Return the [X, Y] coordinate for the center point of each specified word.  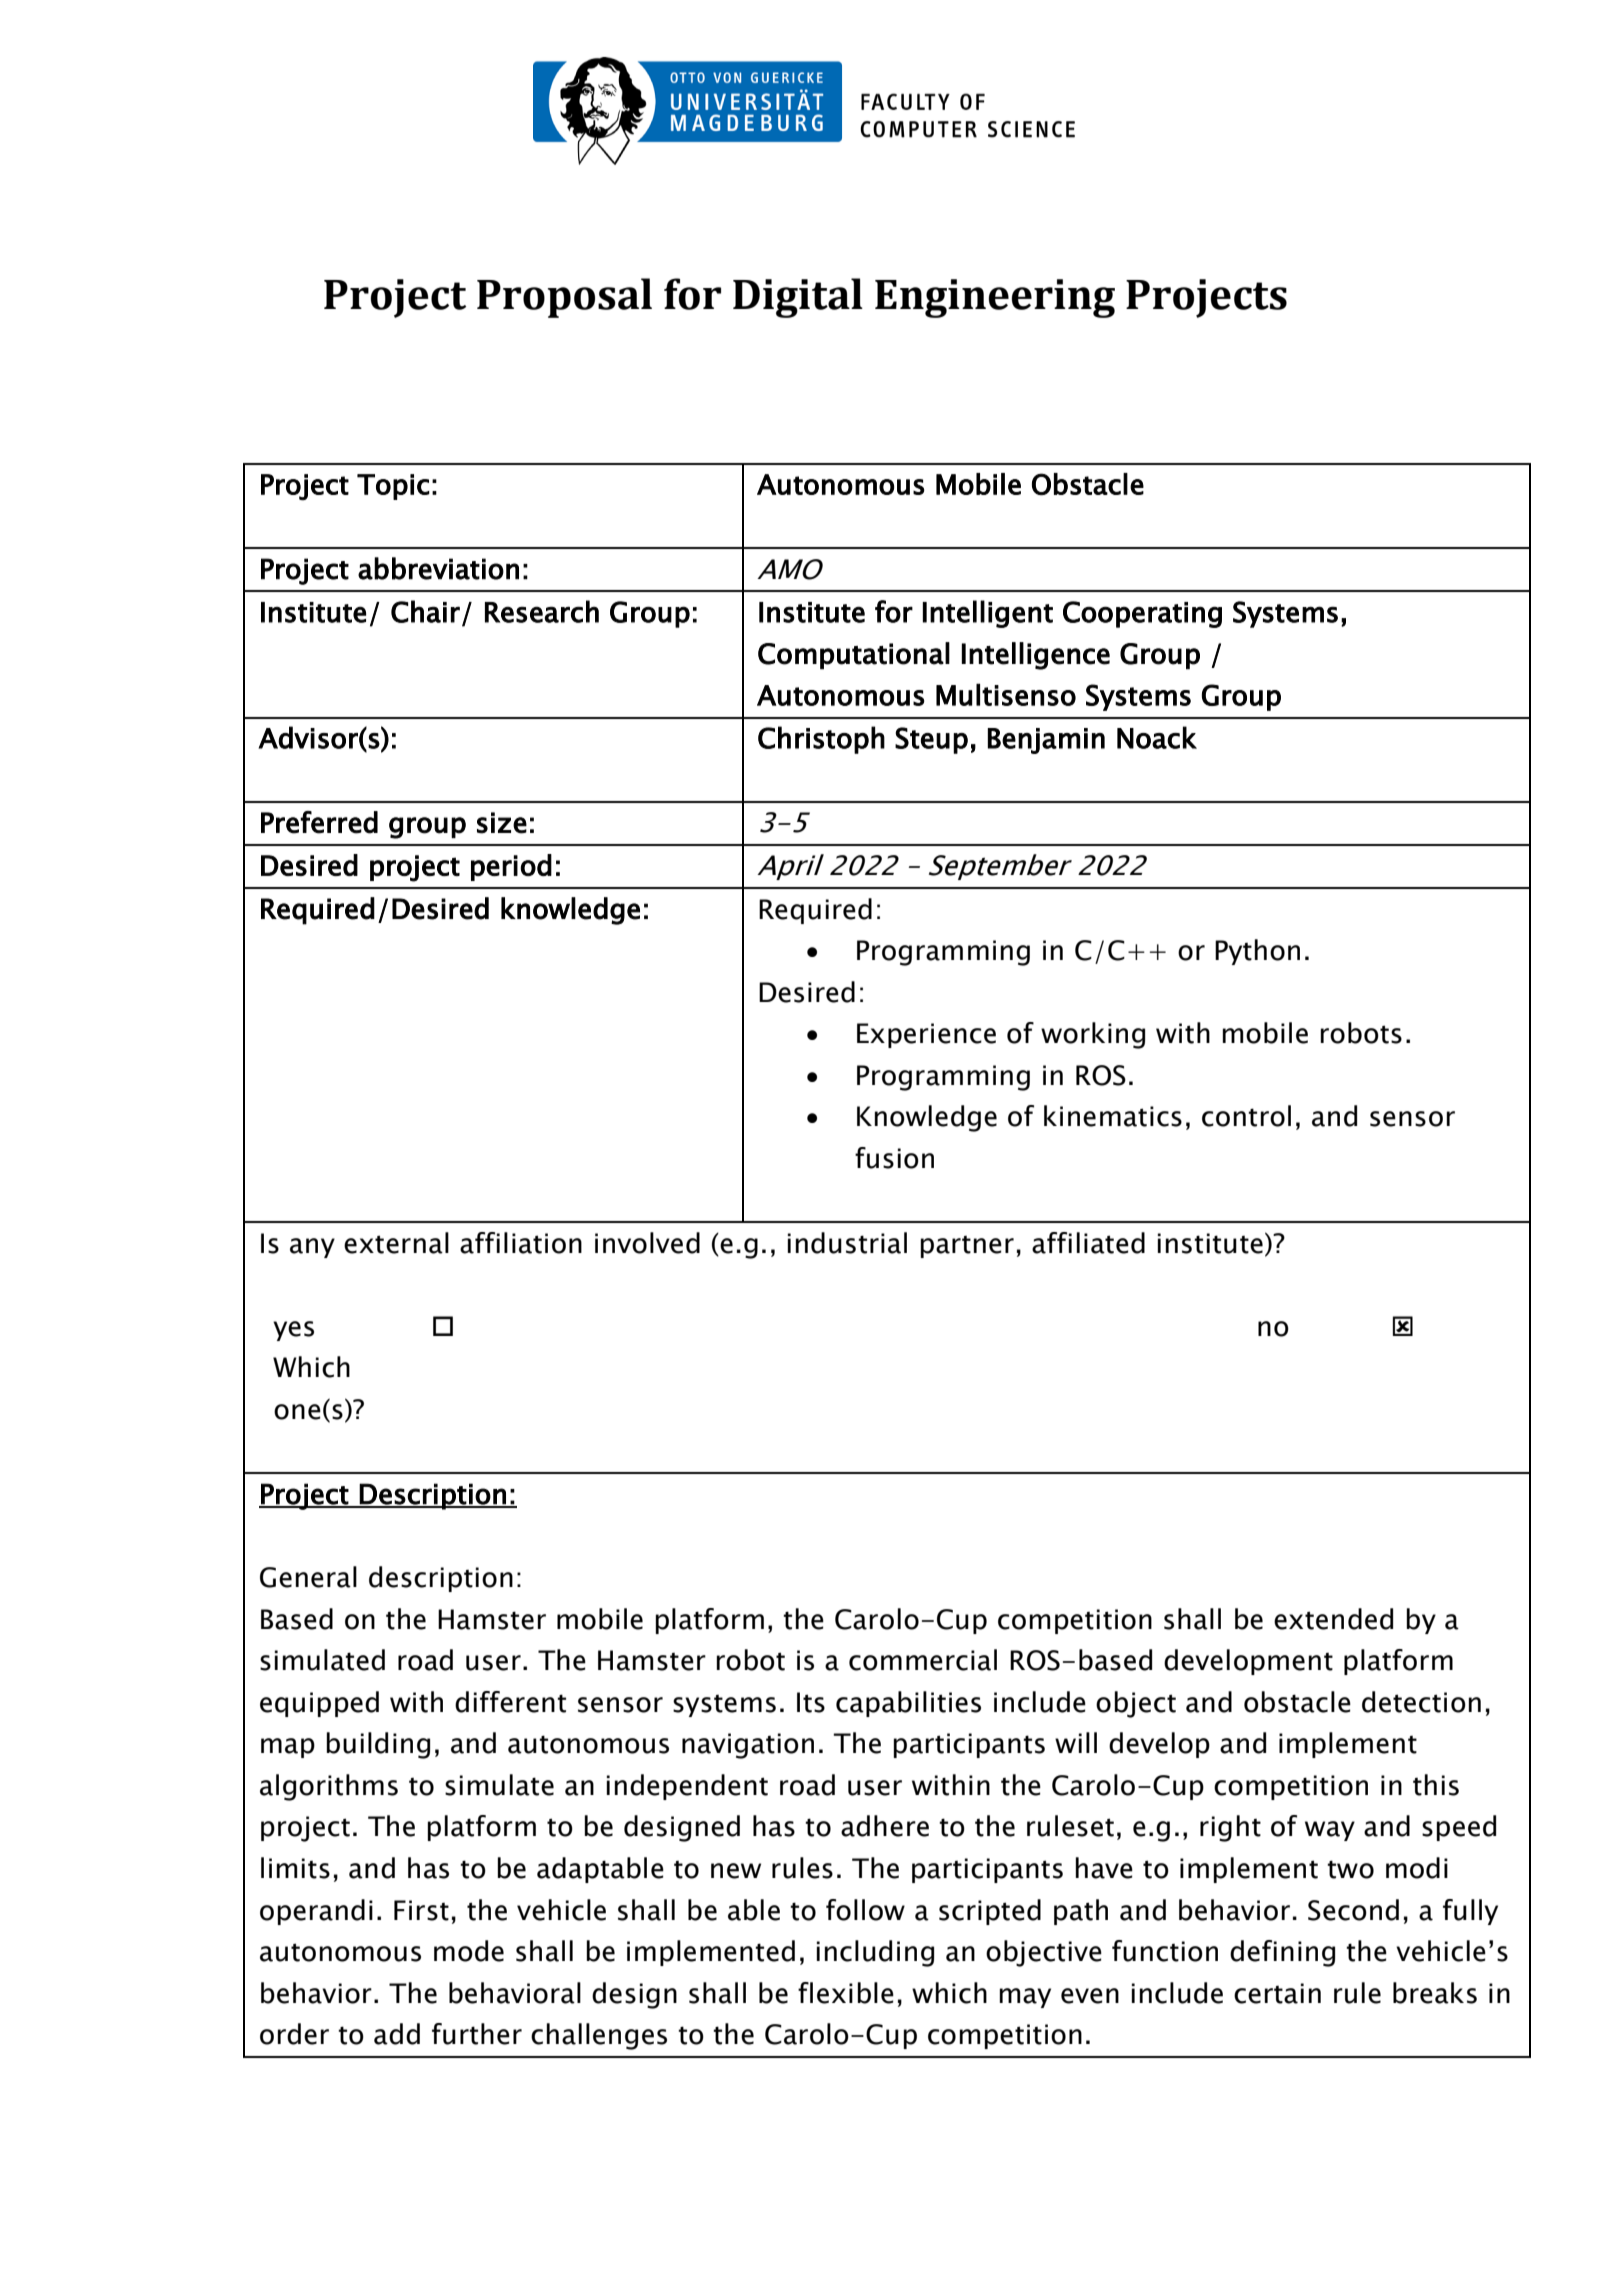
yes [293, 1331]
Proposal [564, 298]
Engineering [995, 298]
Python [1257, 952]
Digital [798, 298]
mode [469, 1951]
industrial [847, 1243]
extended [1333, 1619]
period [511, 867]
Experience [926, 1035]
